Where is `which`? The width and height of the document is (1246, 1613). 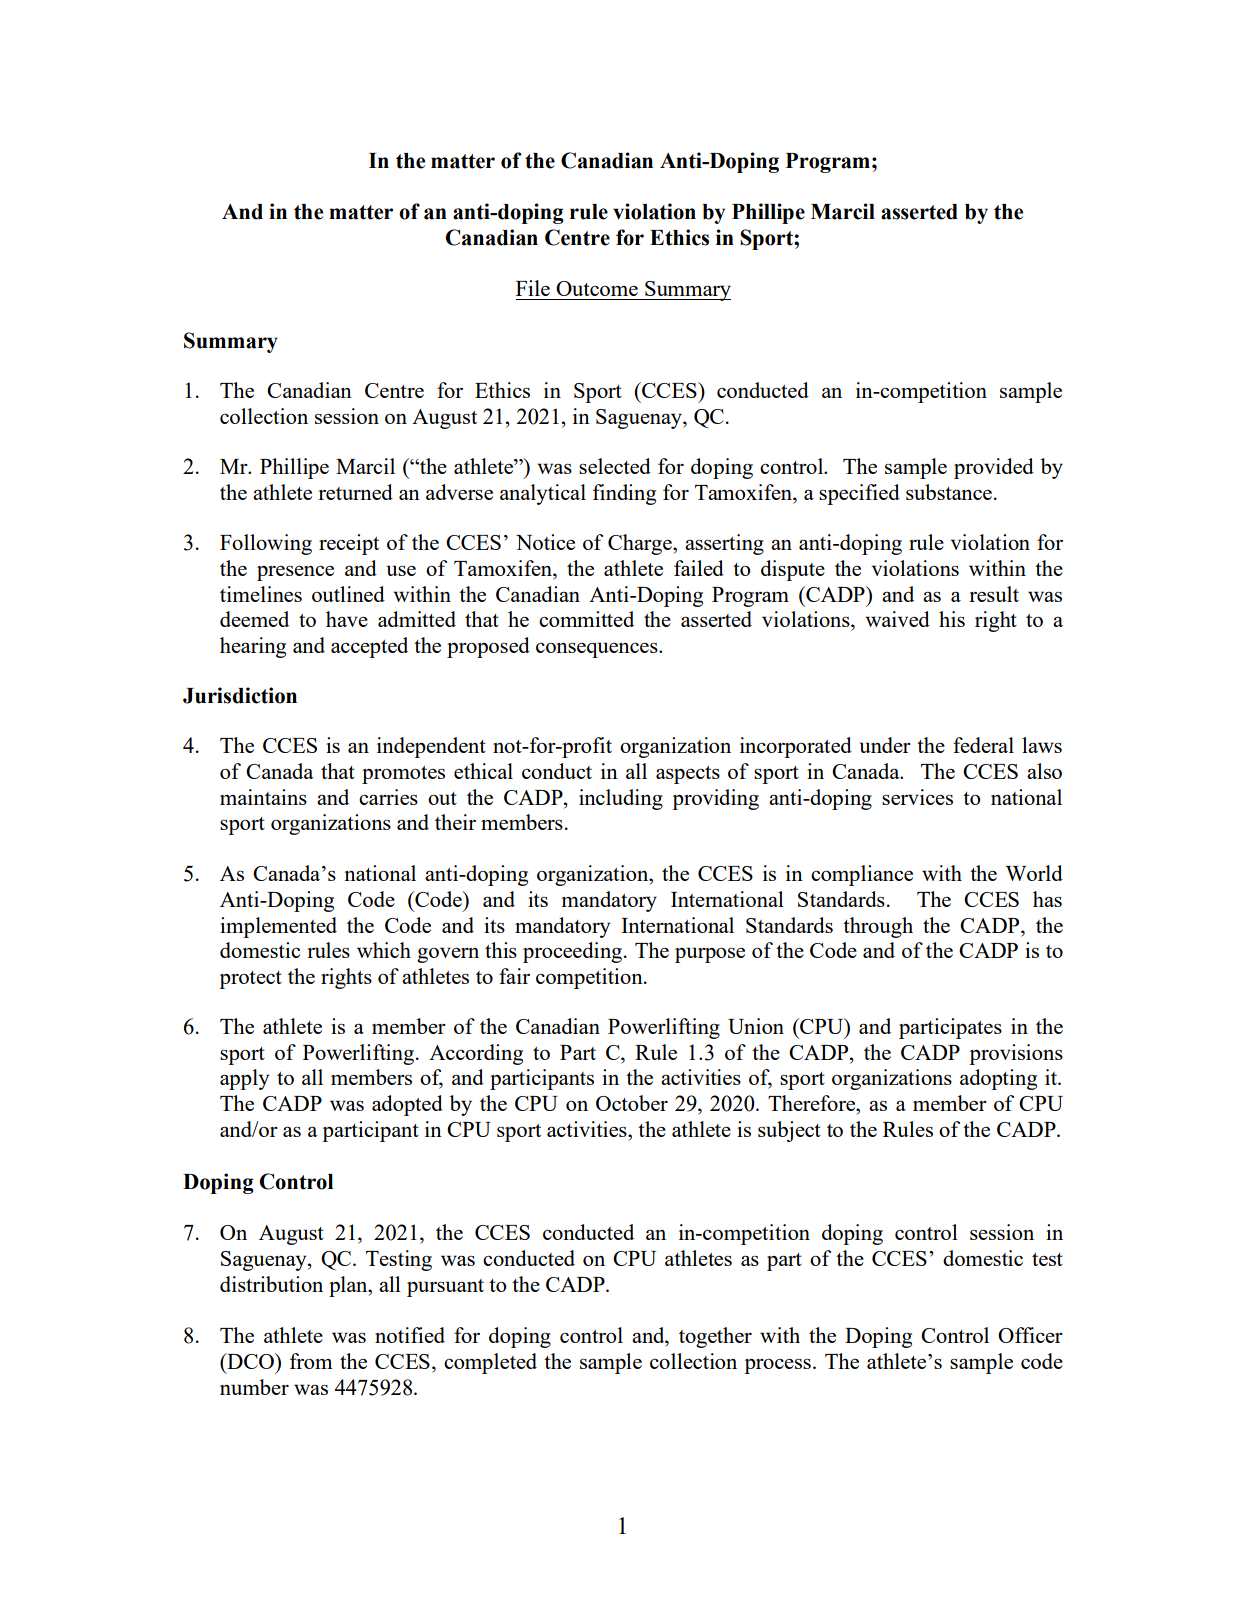
which is located at coordinates (384, 950).
